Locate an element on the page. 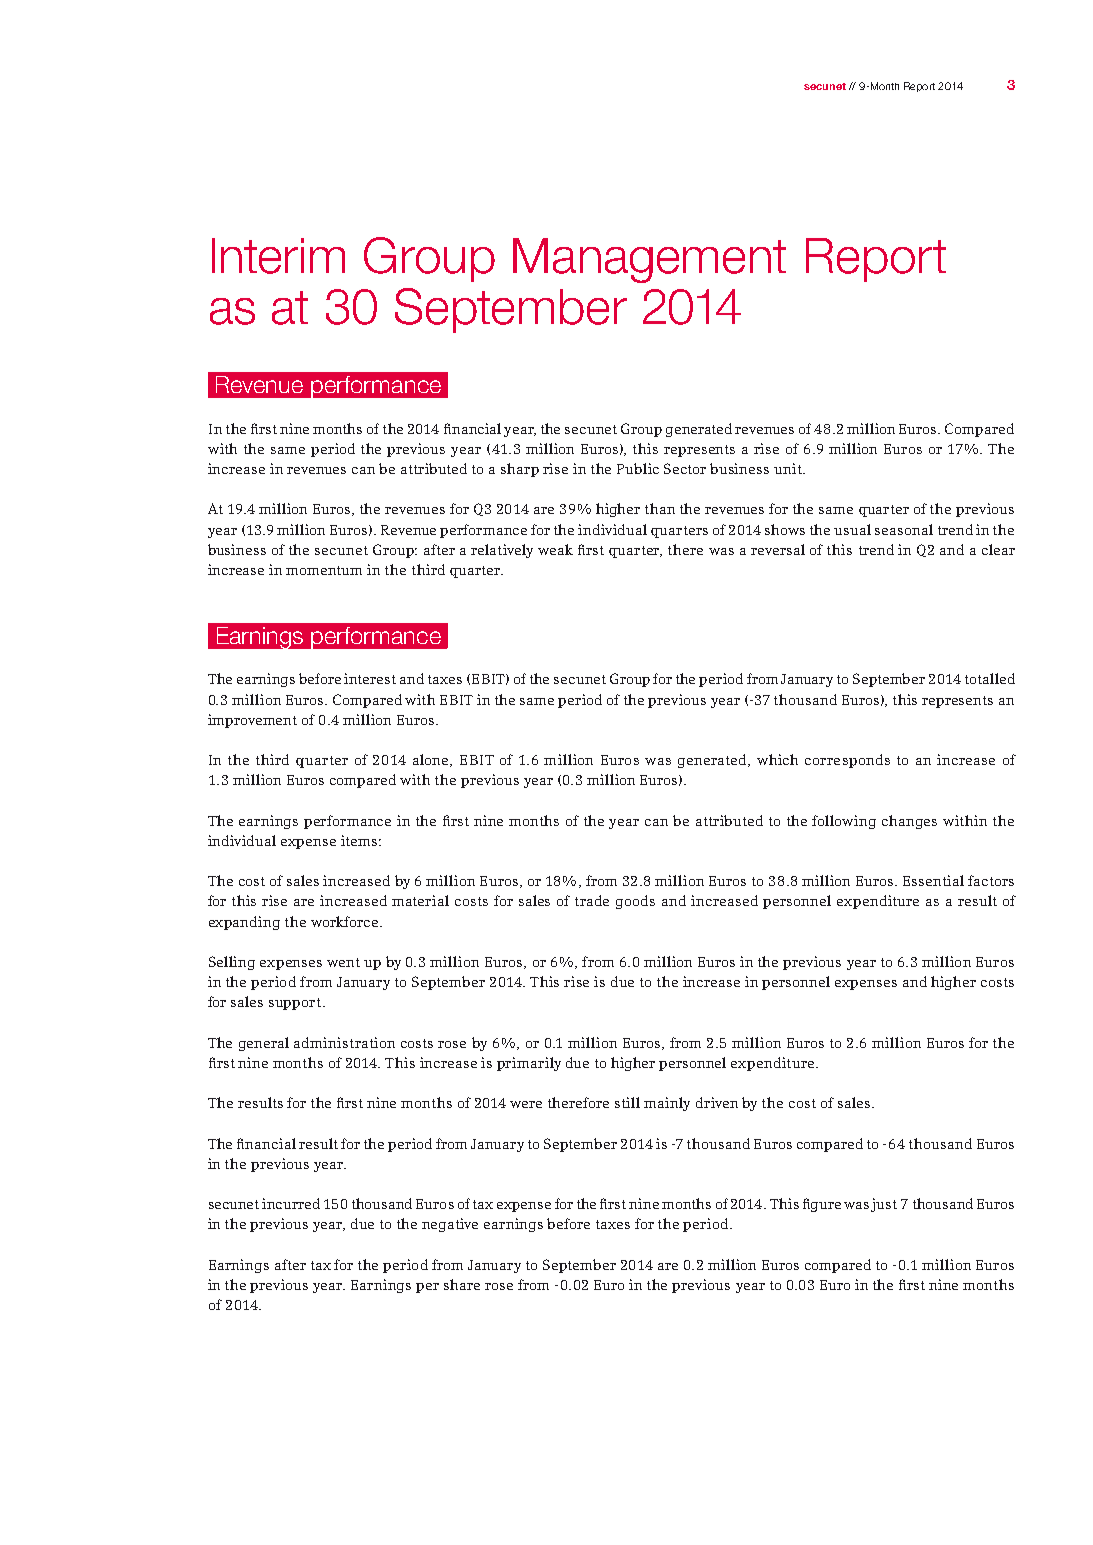  share is located at coordinates (462, 1284).
